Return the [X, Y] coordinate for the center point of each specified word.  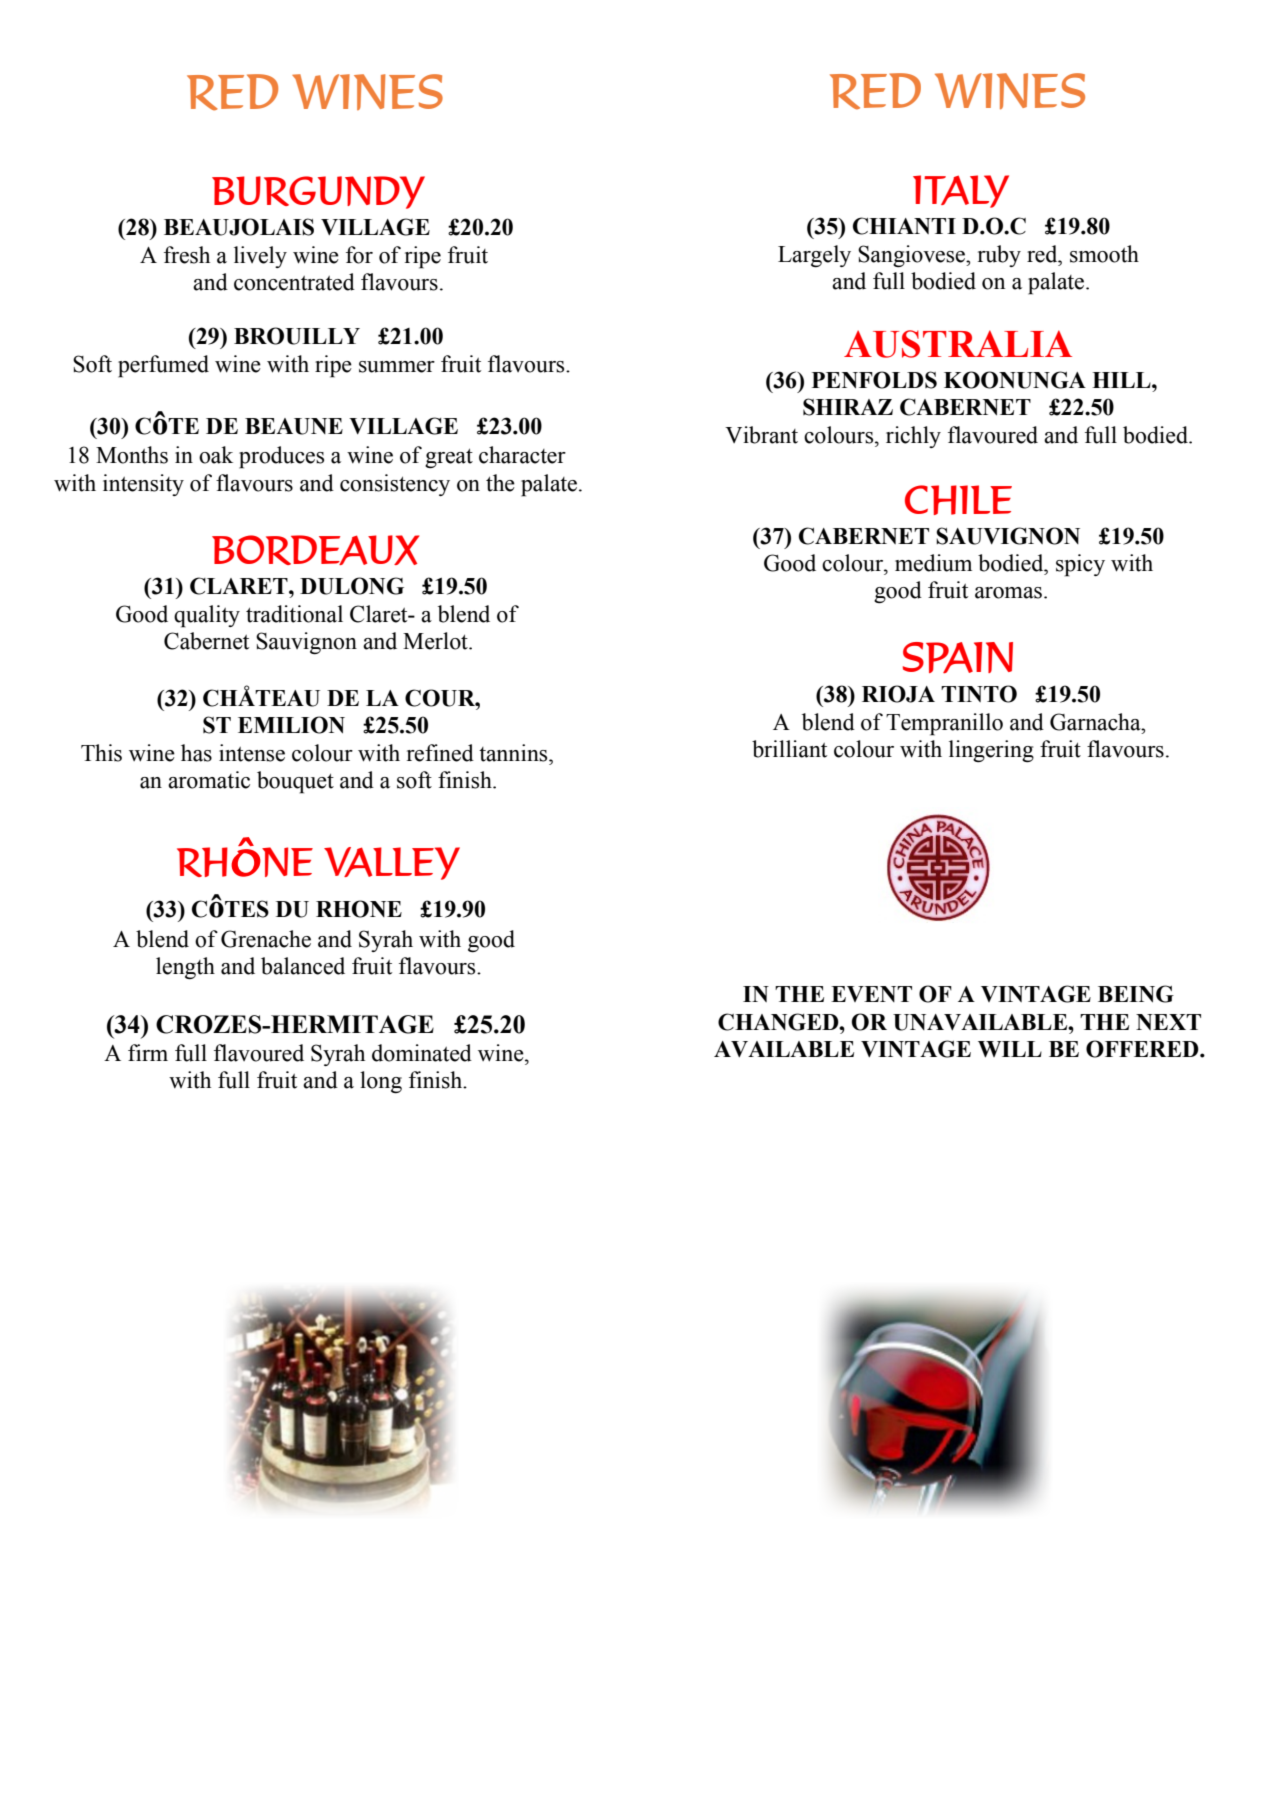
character [522, 455]
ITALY [961, 191]
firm [148, 1052]
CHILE [958, 500]
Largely [814, 256]
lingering [991, 751]
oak [216, 455]
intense [252, 753]
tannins [514, 753]
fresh [187, 255]
